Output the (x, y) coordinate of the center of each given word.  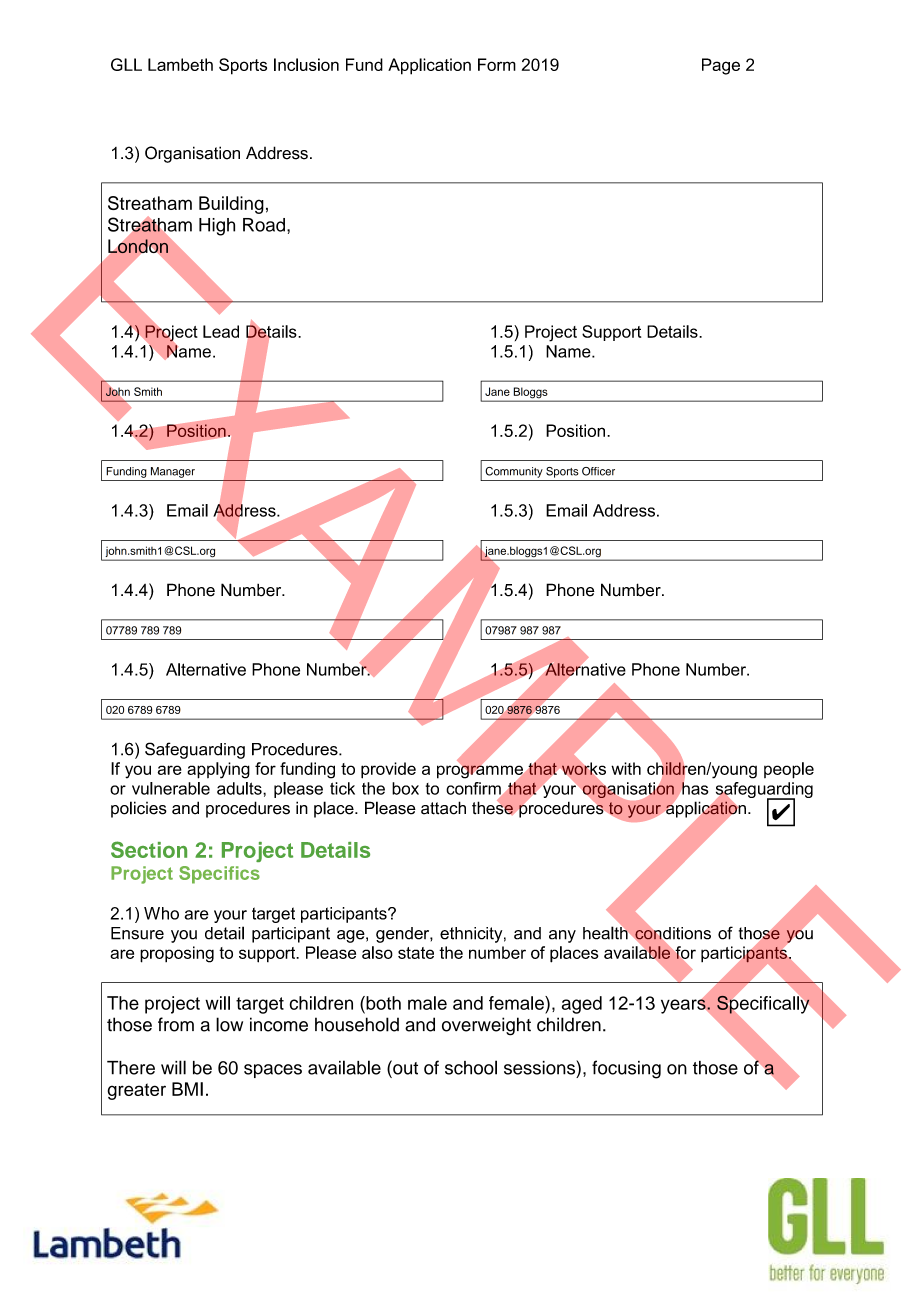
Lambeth (180, 64)
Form (497, 64)
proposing (177, 954)
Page (721, 66)
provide (388, 770)
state (416, 953)
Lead (221, 331)
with (626, 768)
